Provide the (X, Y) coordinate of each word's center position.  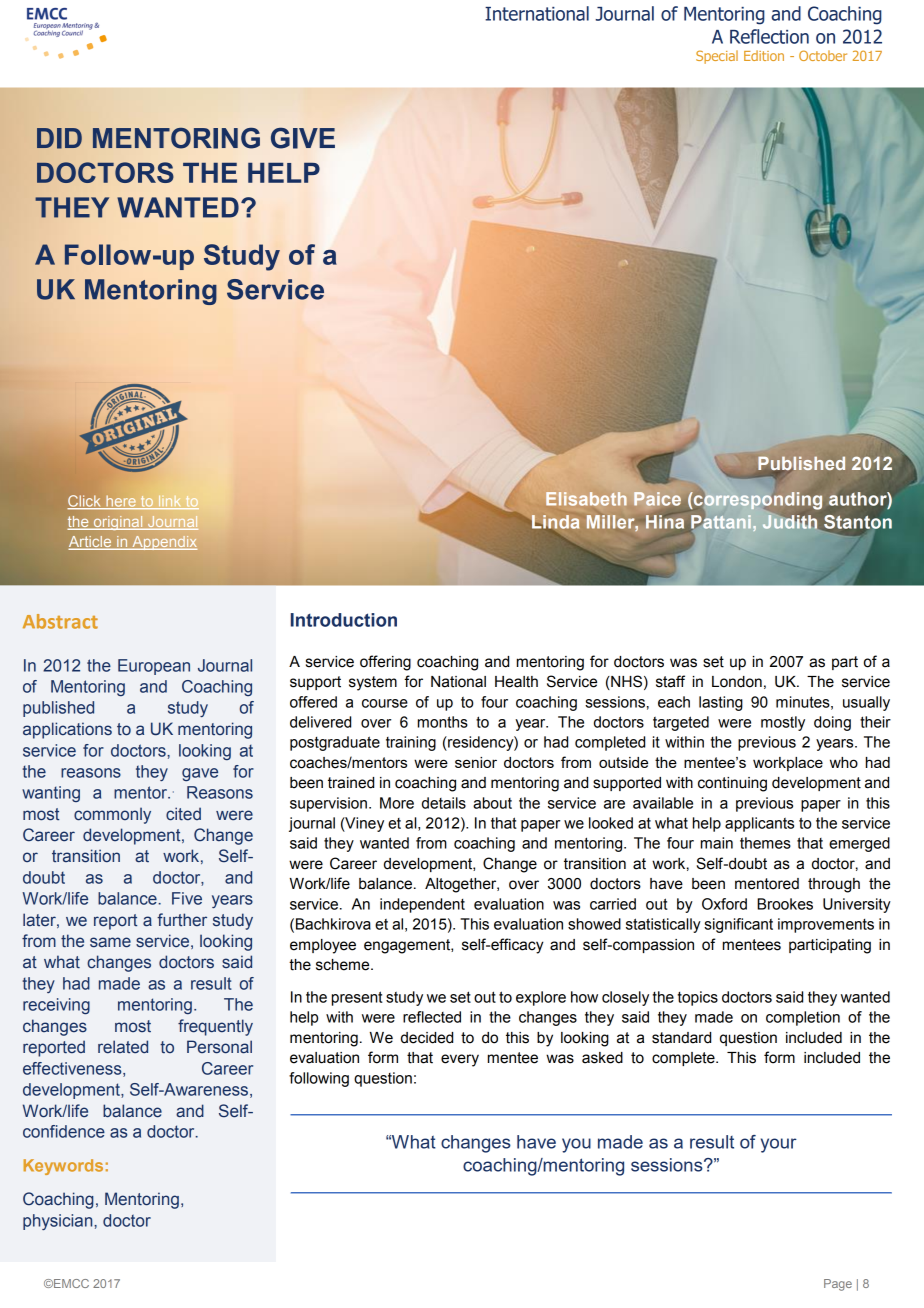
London (737, 682)
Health (516, 682)
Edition (764, 55)
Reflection (769, 36)
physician (59, 1222)
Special (717, 57)
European (154, 667)
